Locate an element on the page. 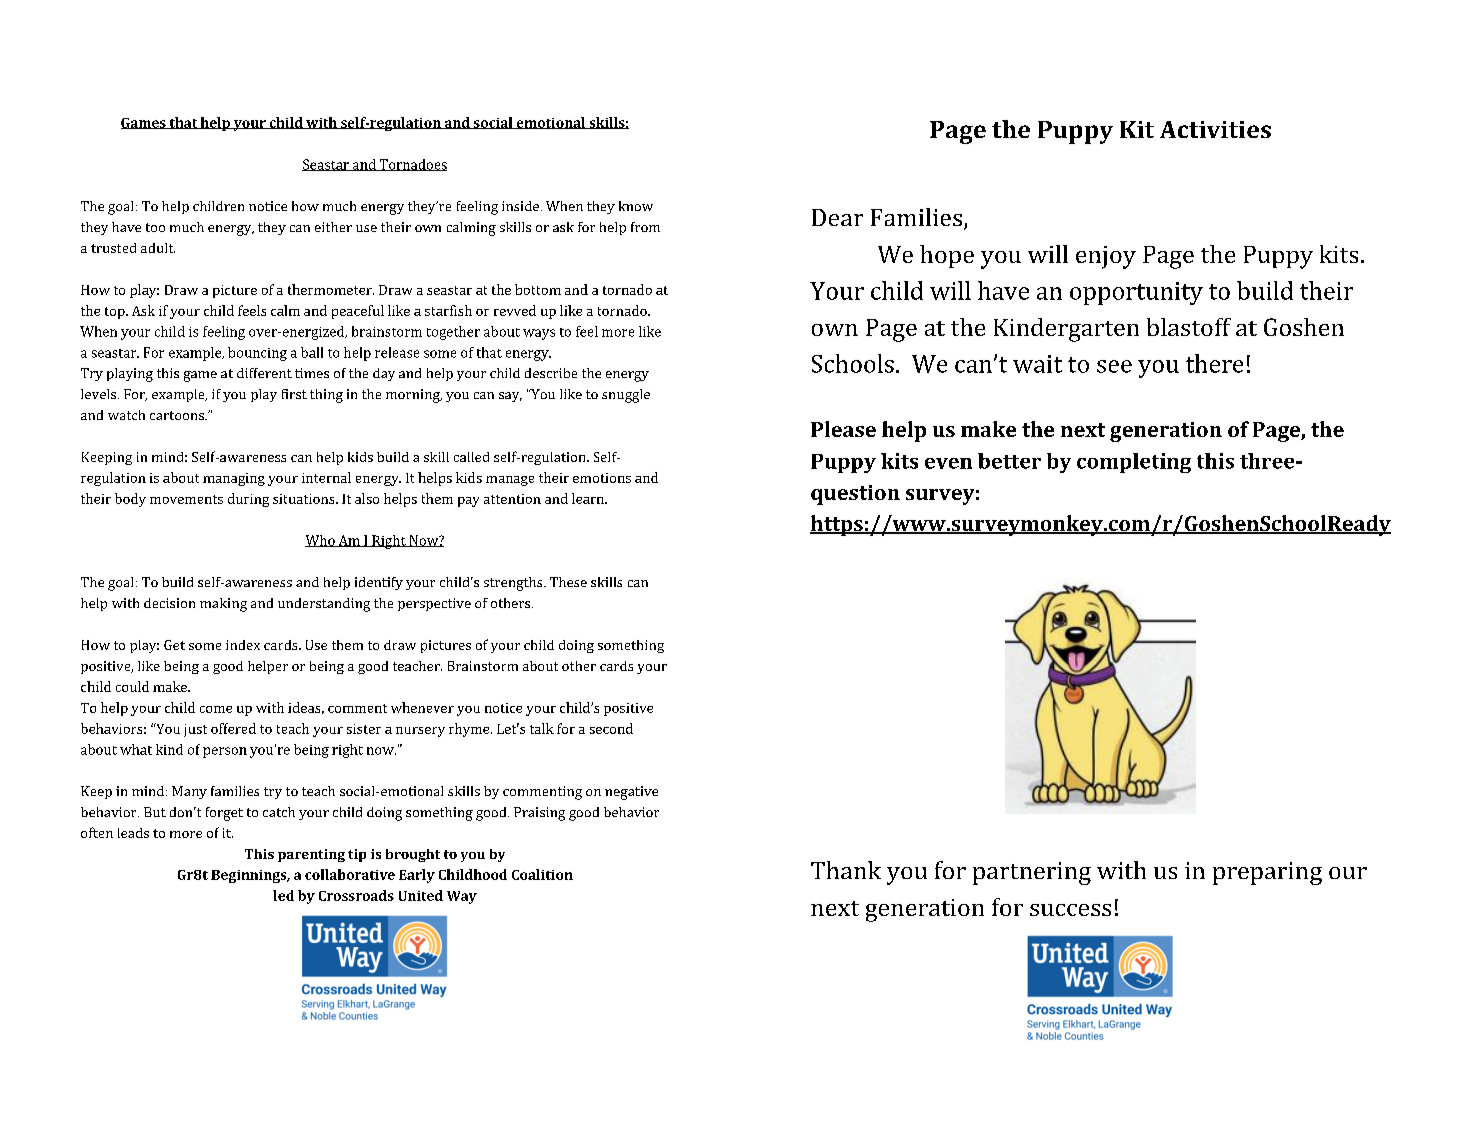 Image resolution: width=1471 pixels, height=1136 pixels. either is located at coordinates (333, 227).
